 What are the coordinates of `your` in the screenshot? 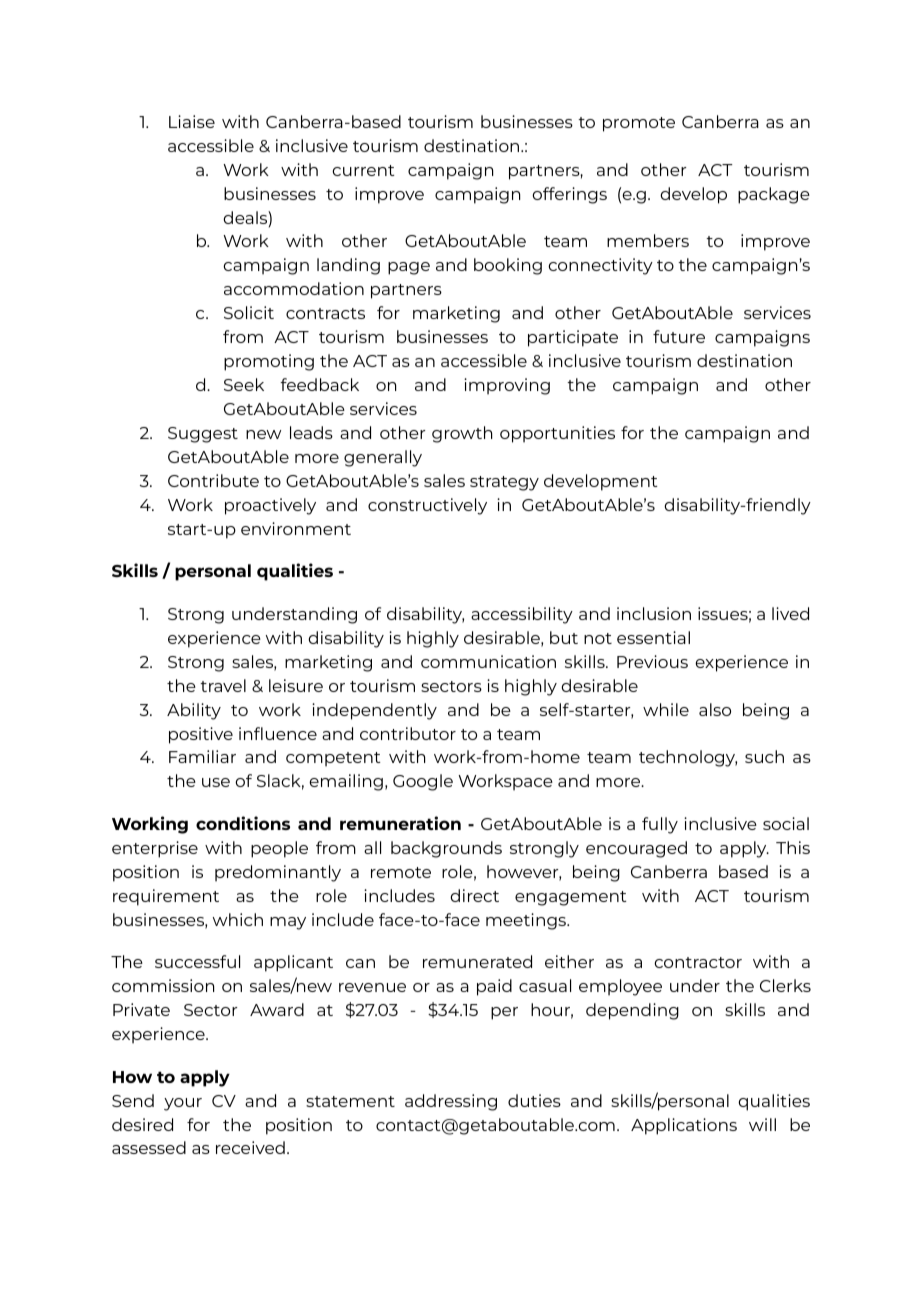 It's located at (183, 1104).
